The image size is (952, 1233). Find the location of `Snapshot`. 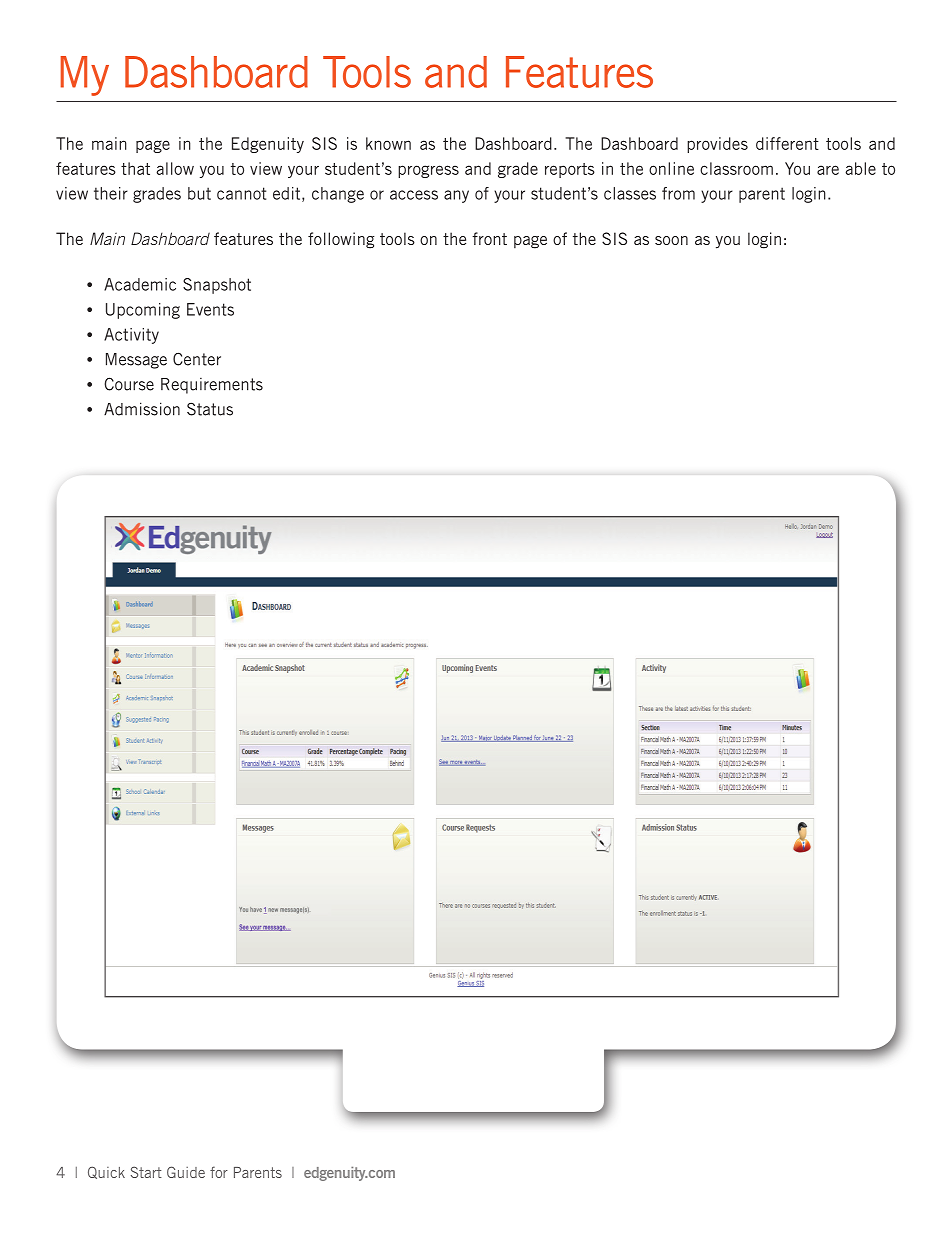

Snapshot is located at coordinates (217, 286).
